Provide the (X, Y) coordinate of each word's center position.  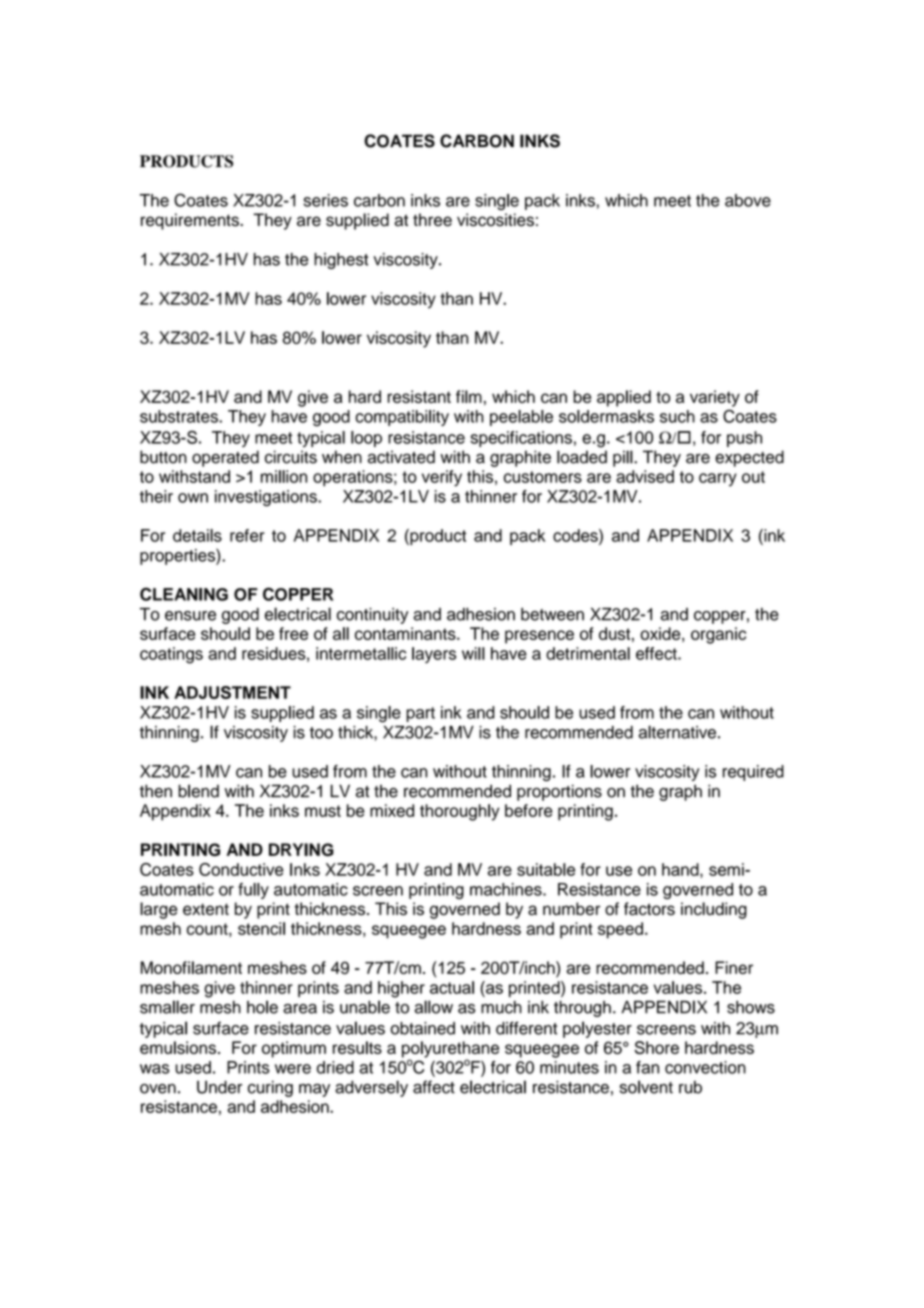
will (473, 653)
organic (718, 635)
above (748, 200)
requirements (191, 221)
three (432, 220)
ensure (190, 616)
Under (219, 1087)
